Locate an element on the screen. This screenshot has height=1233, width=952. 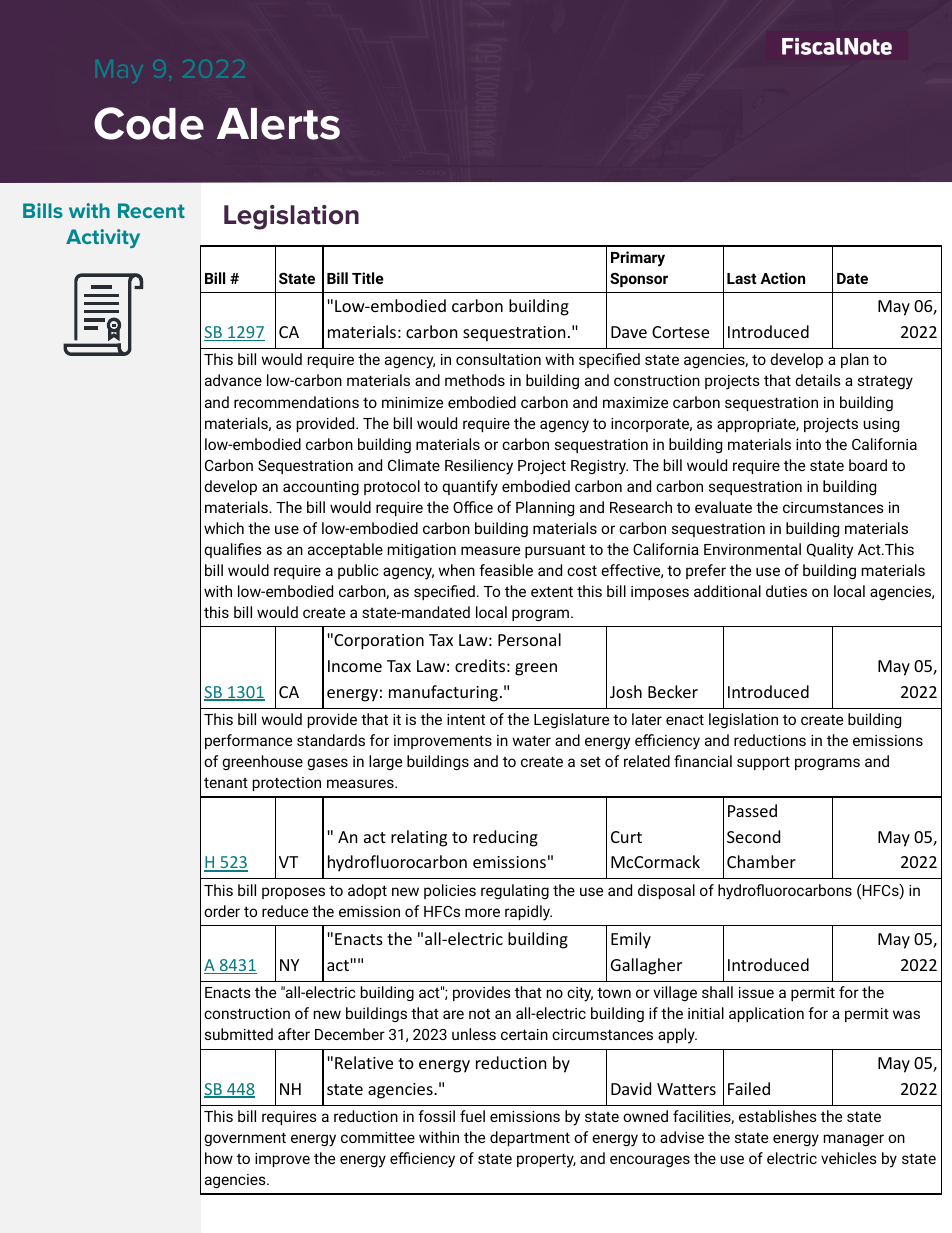
methods is located at coordinates (475, 380).
